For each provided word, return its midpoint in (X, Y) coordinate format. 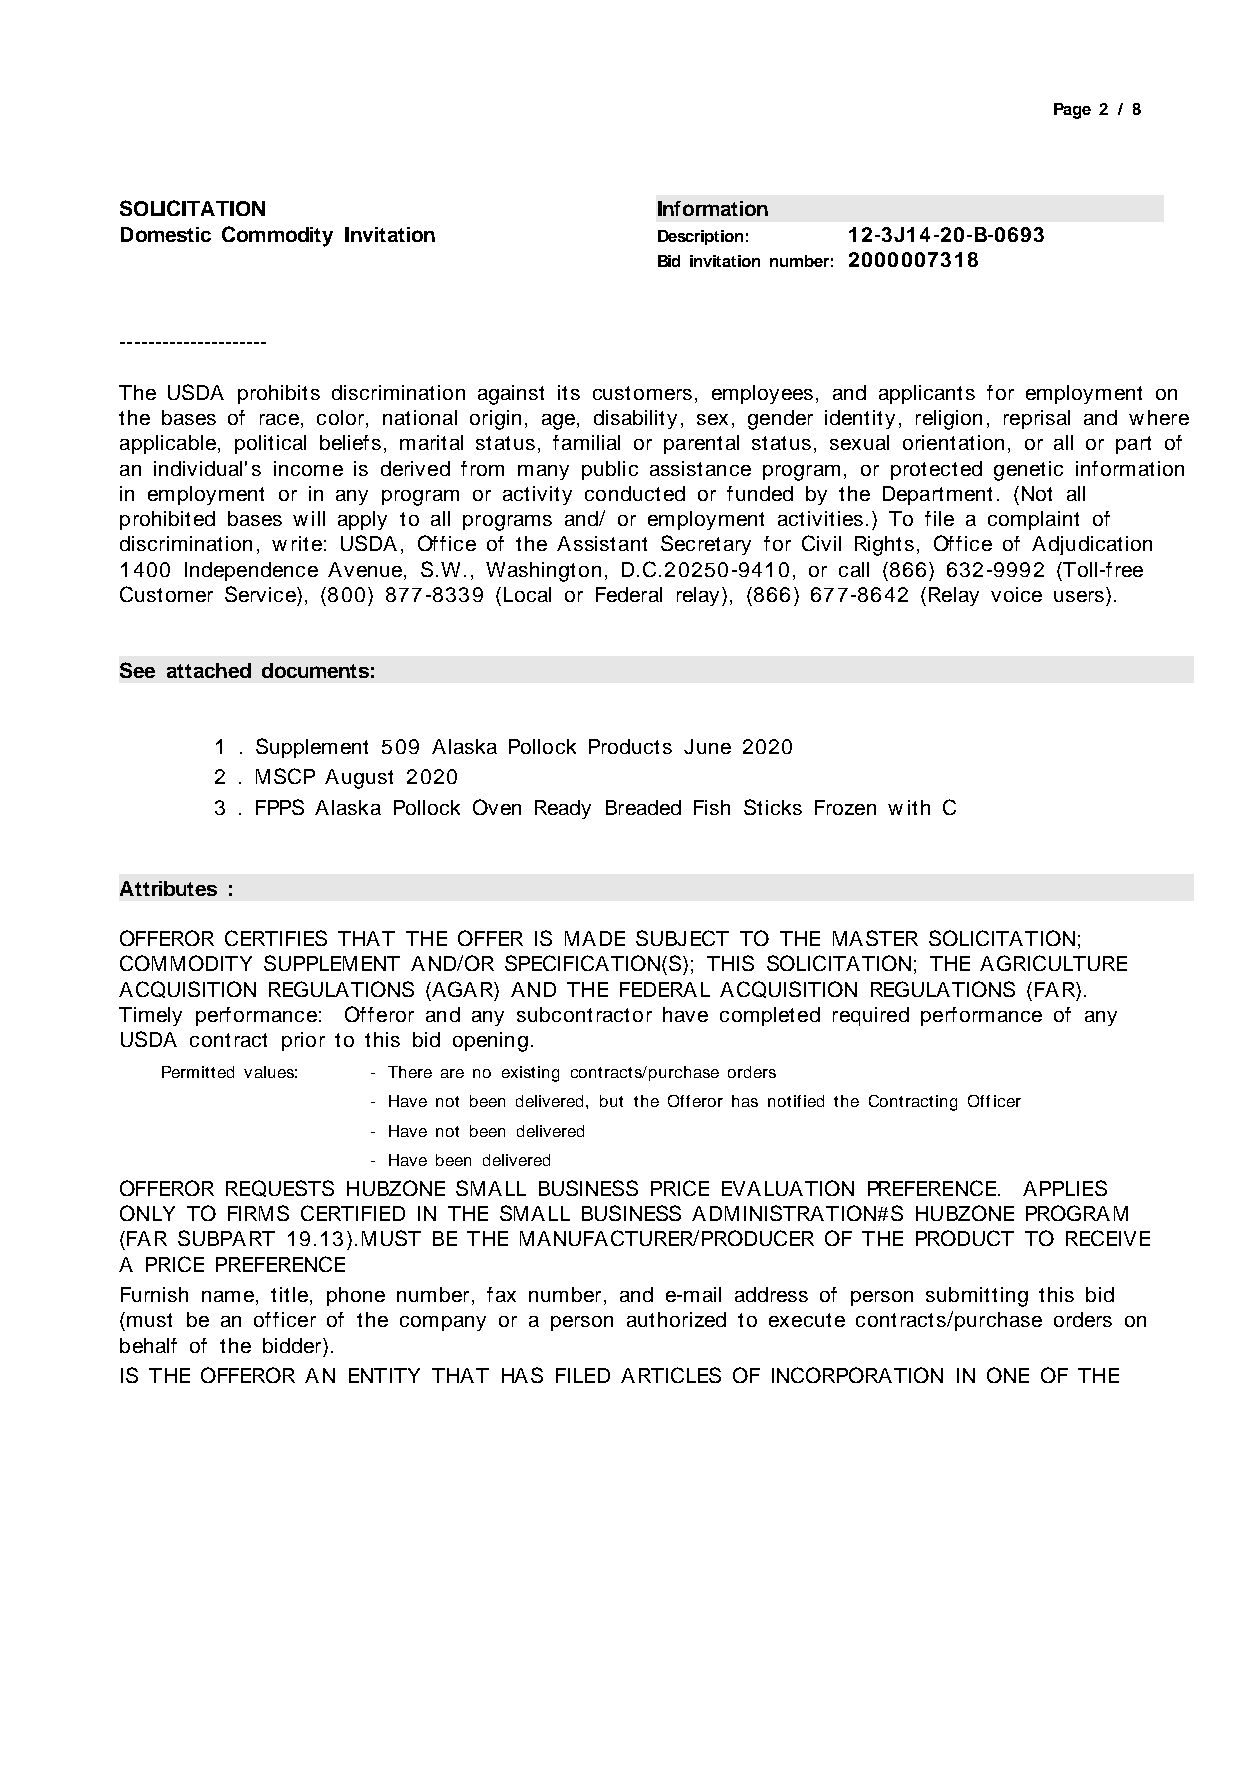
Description (700, 237)
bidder (293, 1345)
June (707, 746)
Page (1072, 111)
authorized (676, 1319)
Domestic (166, 234)
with (909, 807)
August (359, 779)
